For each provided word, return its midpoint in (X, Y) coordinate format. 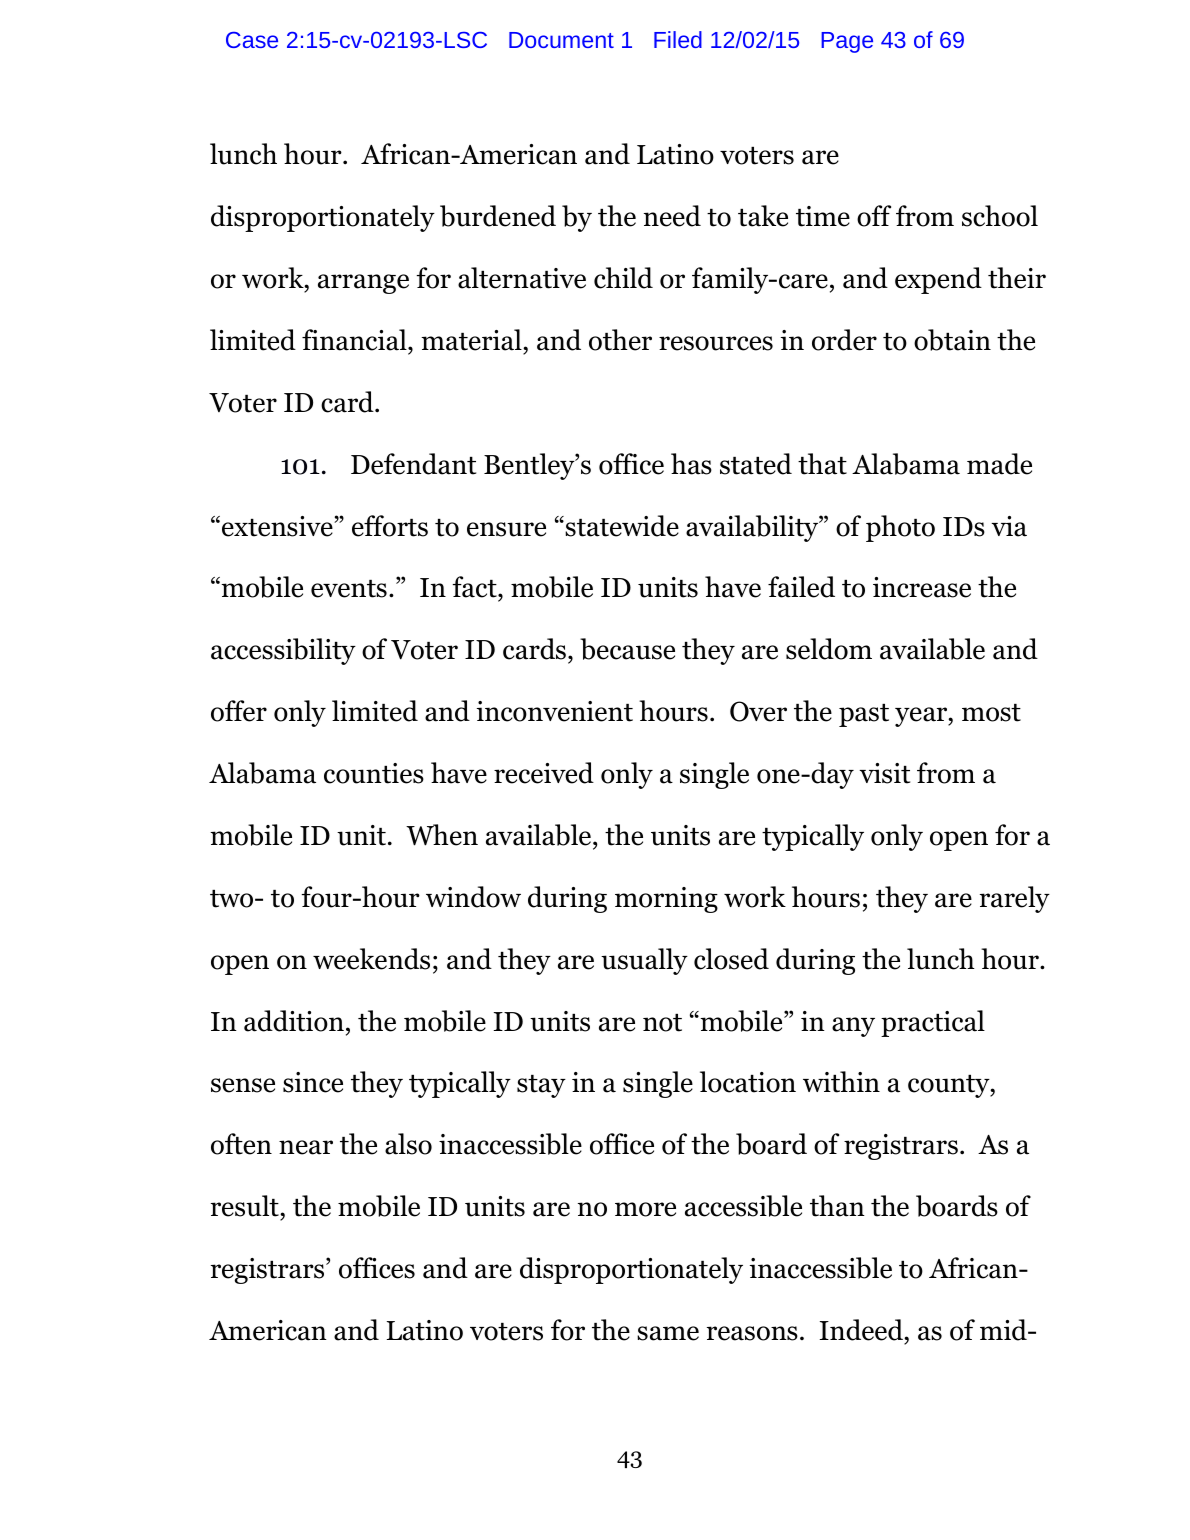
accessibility (283, 651)
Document (561, 40)
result (246, 1206)
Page (847, 42)
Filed (678, 39)
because (627, 649)
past (864, 715)
